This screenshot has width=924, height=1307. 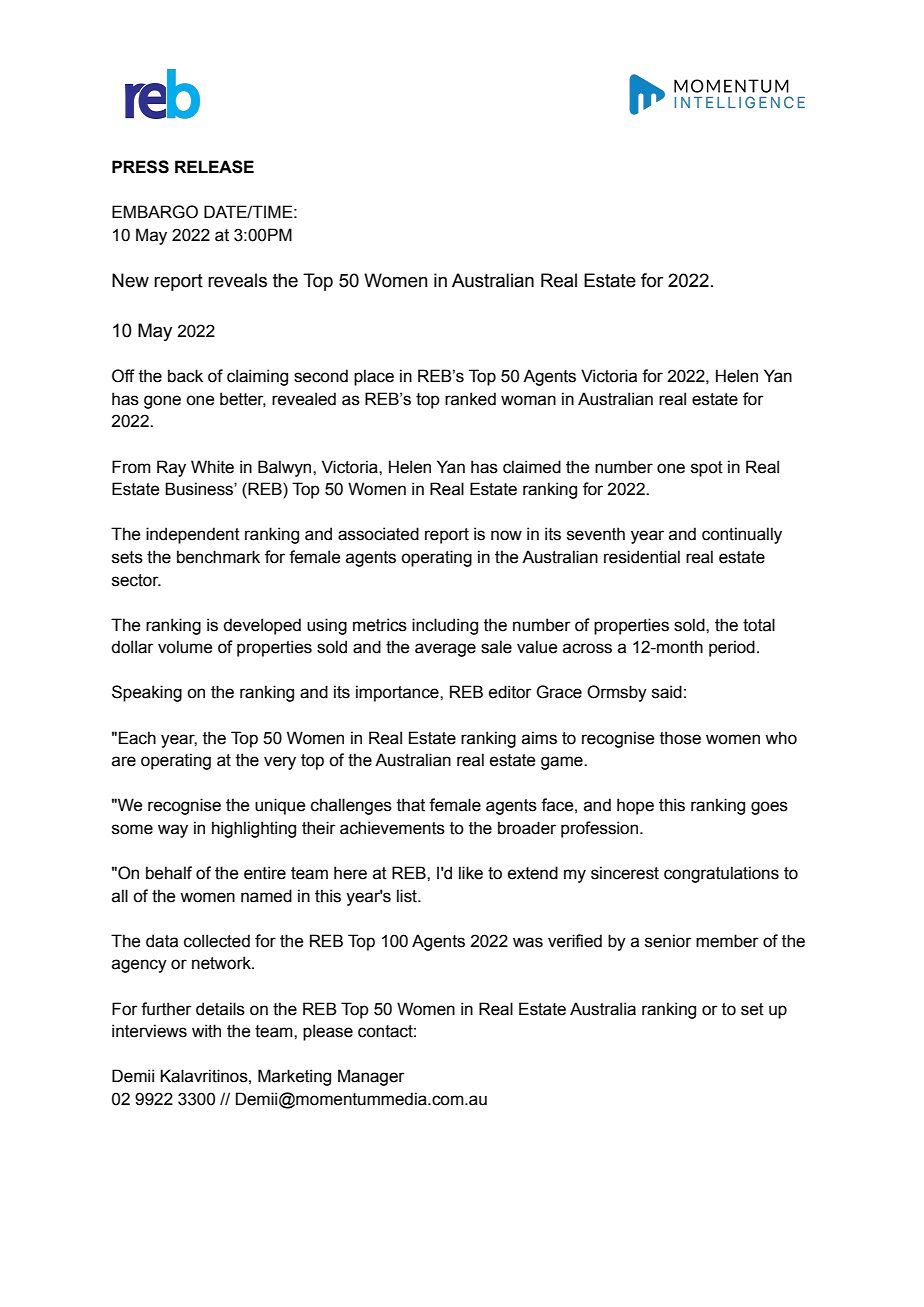 What do you see at coordinates (707, 469) in the screenshot?
I see `spot` at bounding box center [707, 469].
